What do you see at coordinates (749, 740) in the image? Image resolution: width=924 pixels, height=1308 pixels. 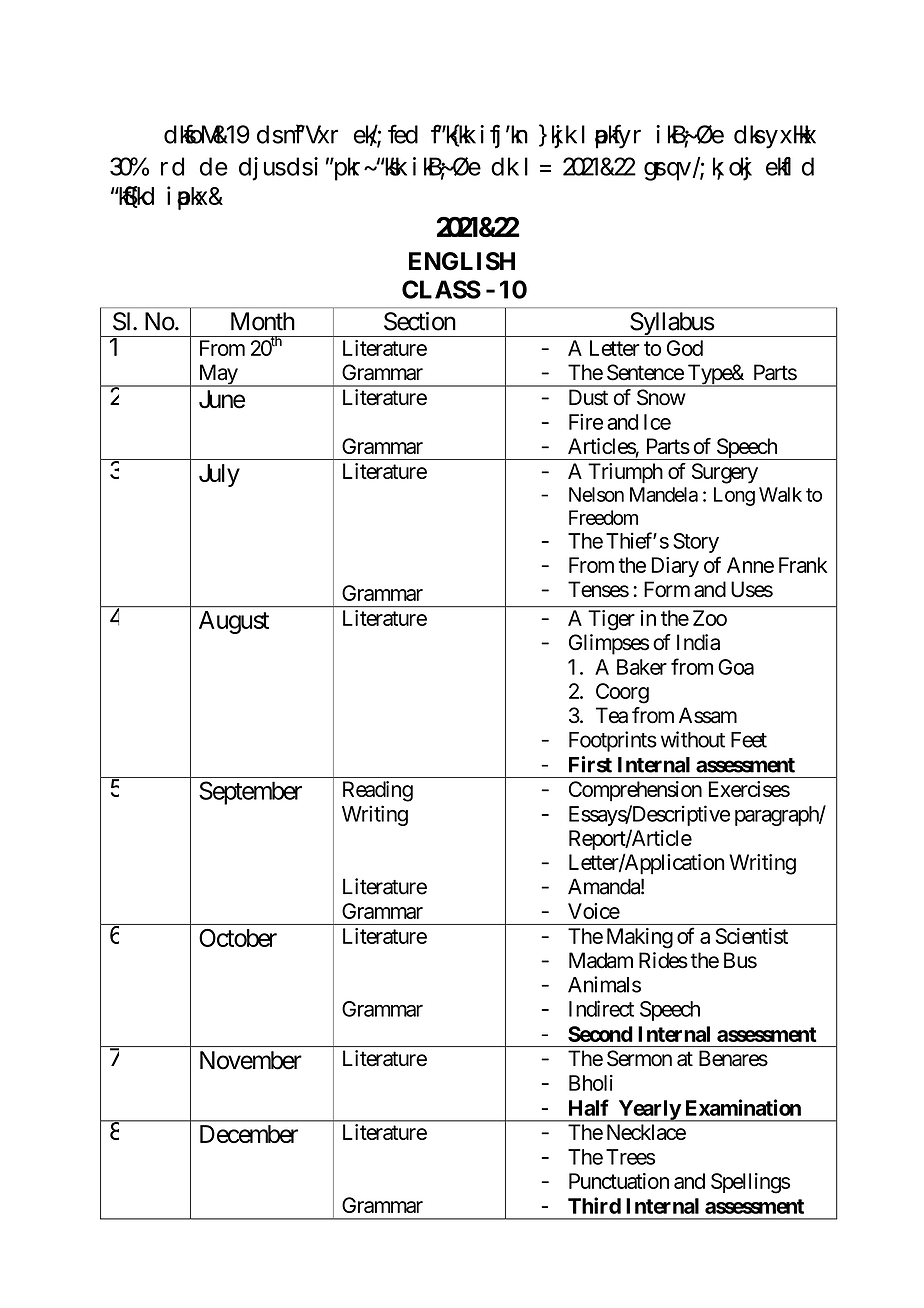 I see `Feet` at bounding box center [749, 740].
